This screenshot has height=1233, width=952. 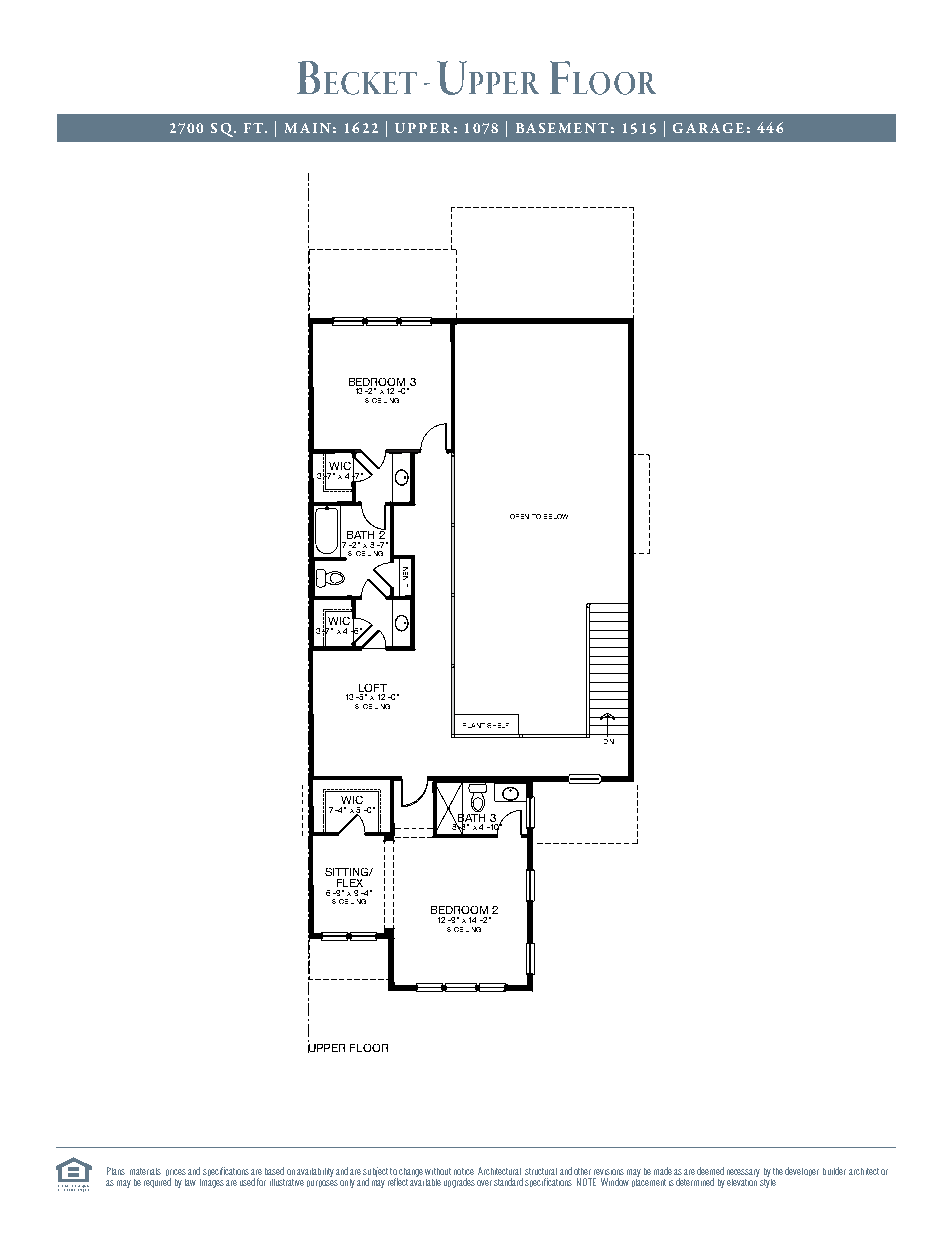 I want to click on OPEN, so click(x=519, y=516).
